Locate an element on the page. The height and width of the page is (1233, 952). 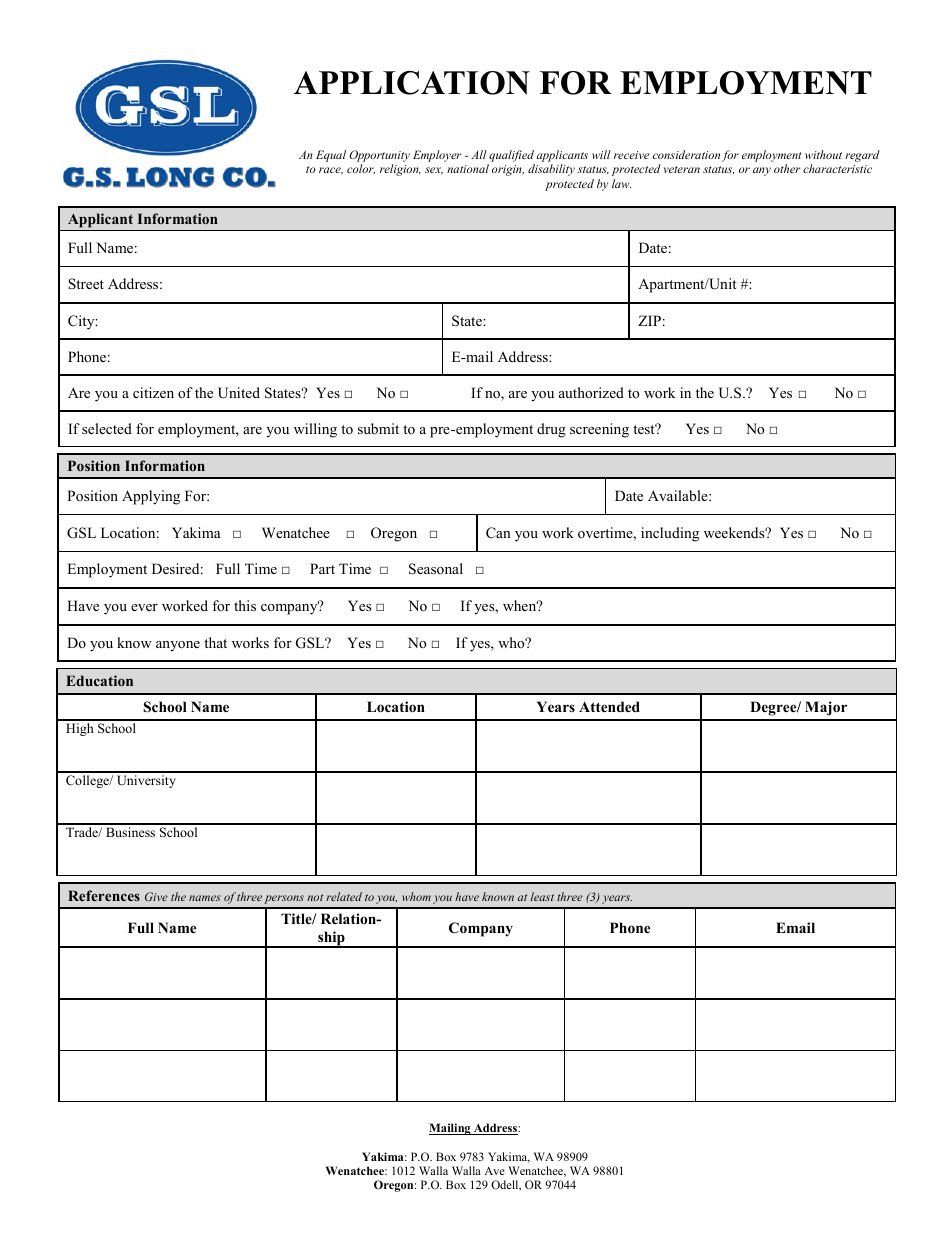
Major is located at coordinates (826, 708).
